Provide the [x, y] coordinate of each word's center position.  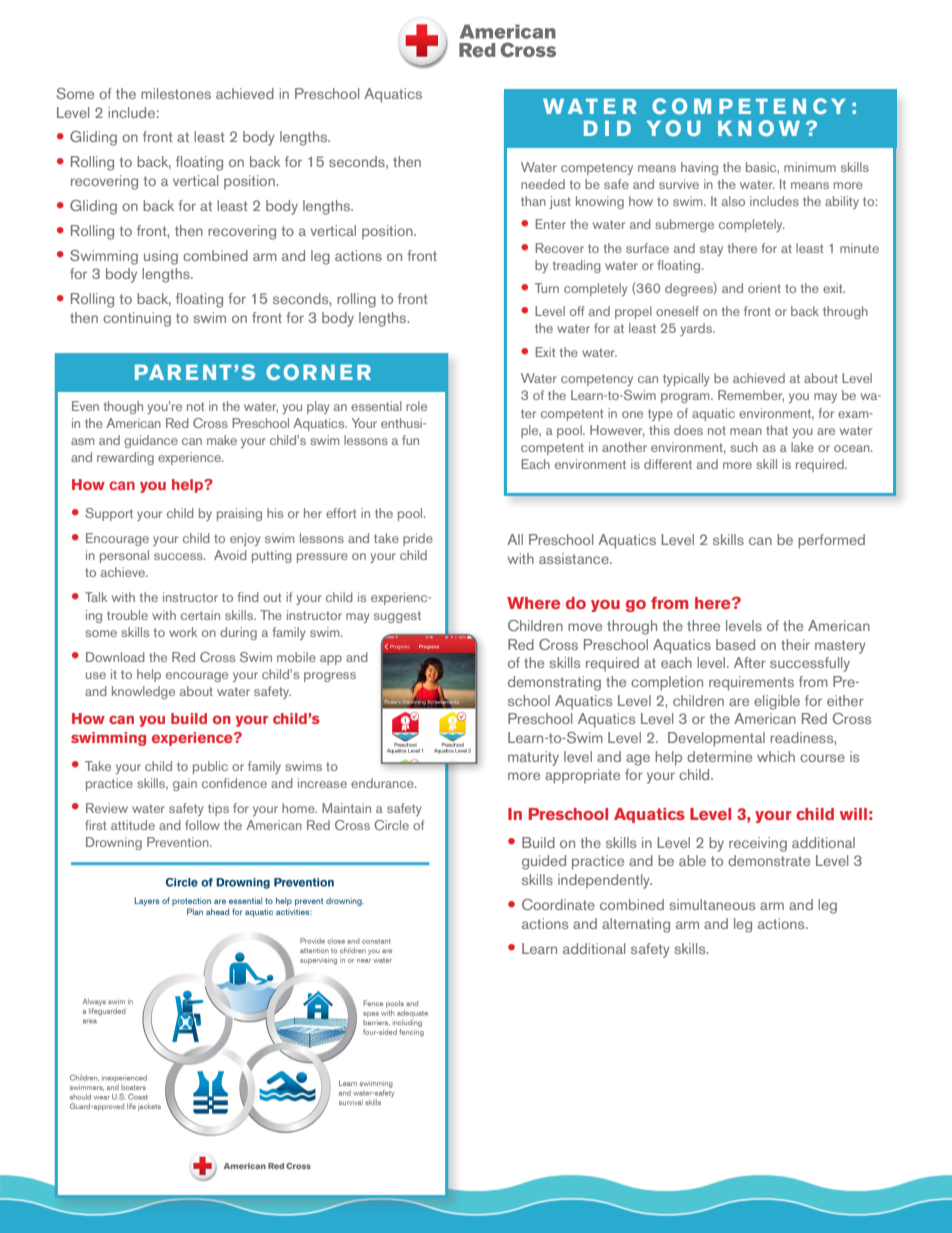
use [96, 675]
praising [239, 514]
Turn [547, 288]
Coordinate [558, 904]
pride [418, 539]
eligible [777, 702]
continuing [137, 319]
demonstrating [554, 683]
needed [543, 184]
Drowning [114, 843]
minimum [810, 167]
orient [764, 288]
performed [831, 541]
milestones [176, 93]
